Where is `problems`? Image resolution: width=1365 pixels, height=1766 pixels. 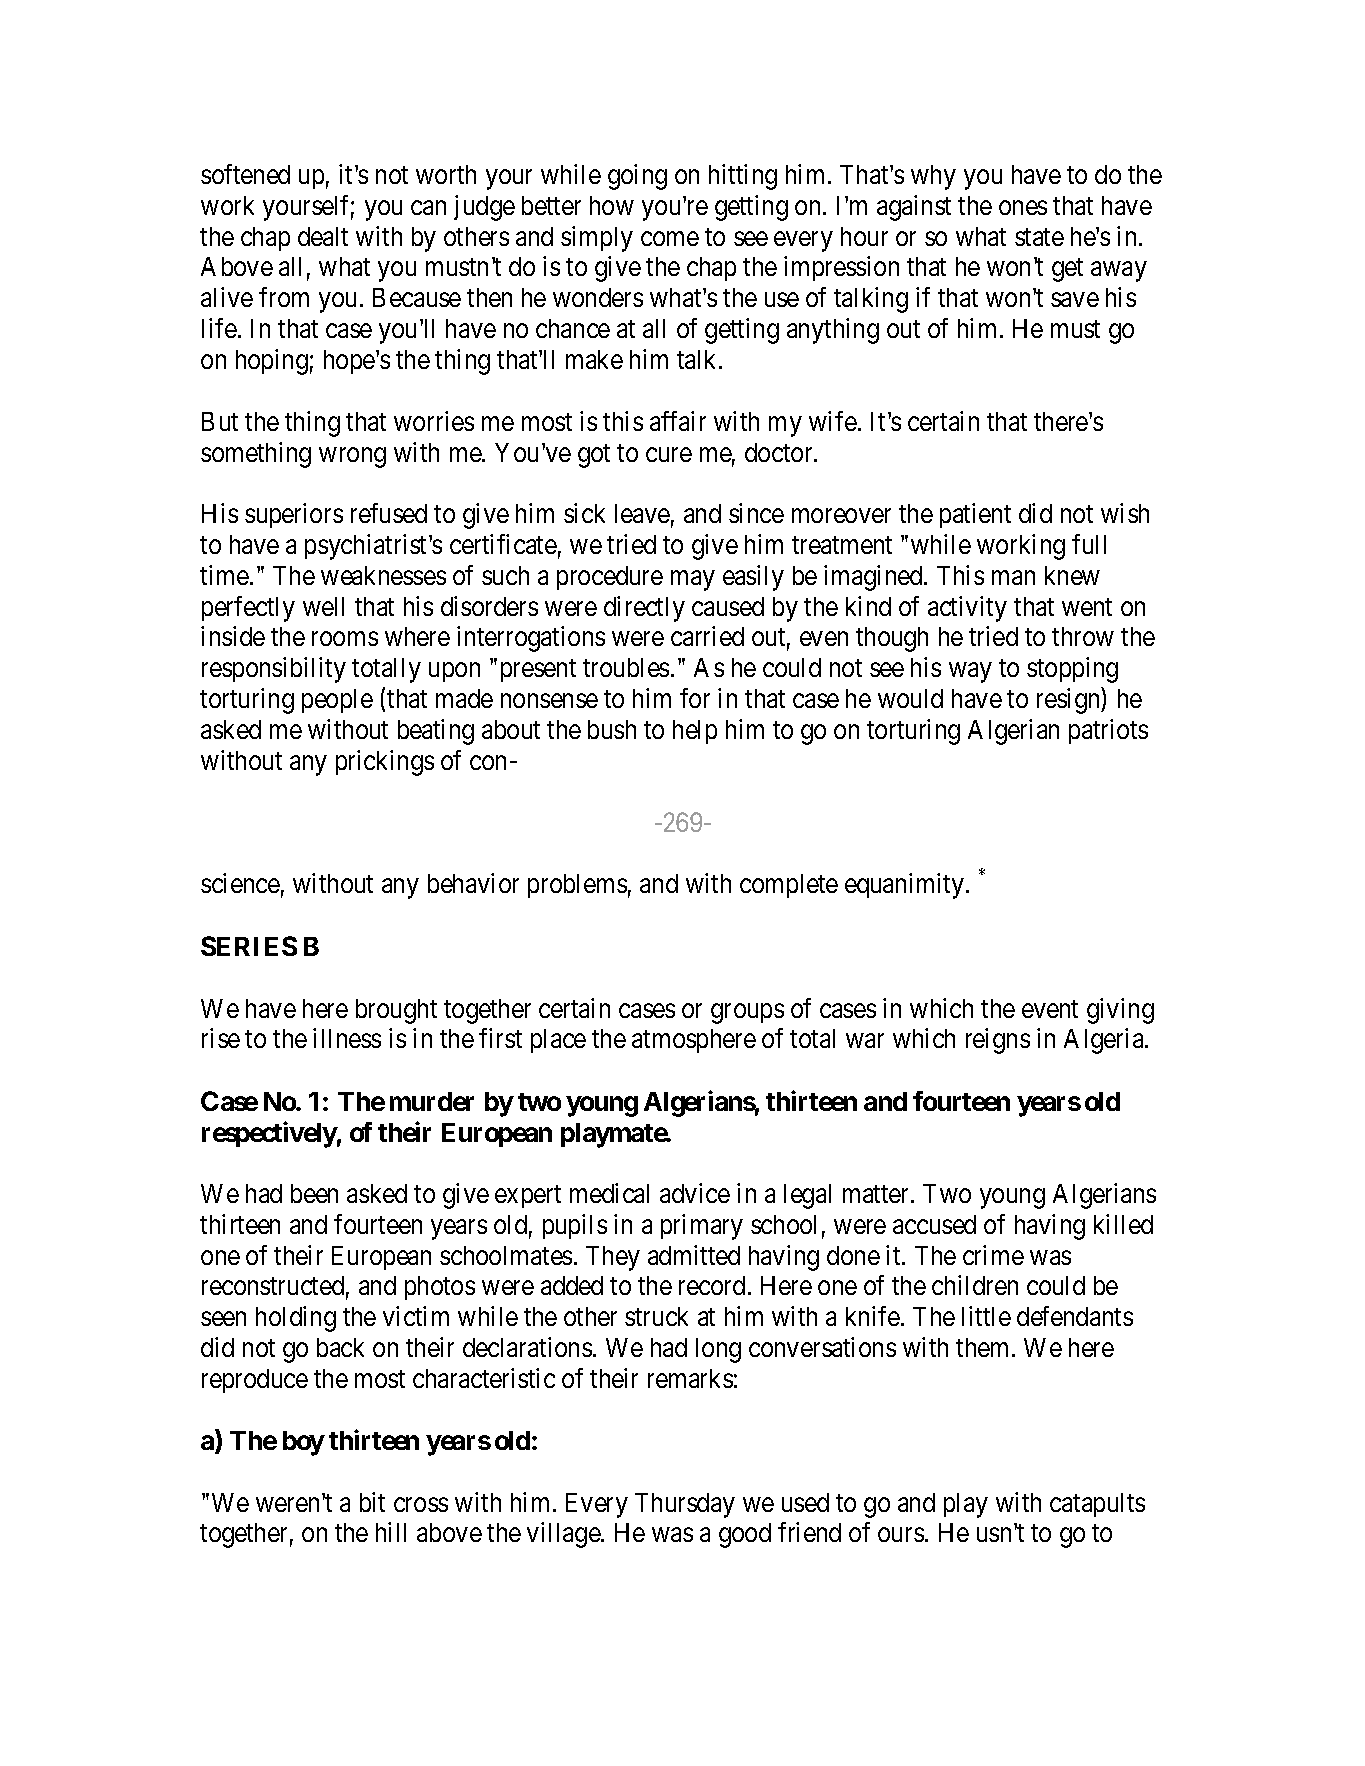 problems is located at coordinates (577, 886).
